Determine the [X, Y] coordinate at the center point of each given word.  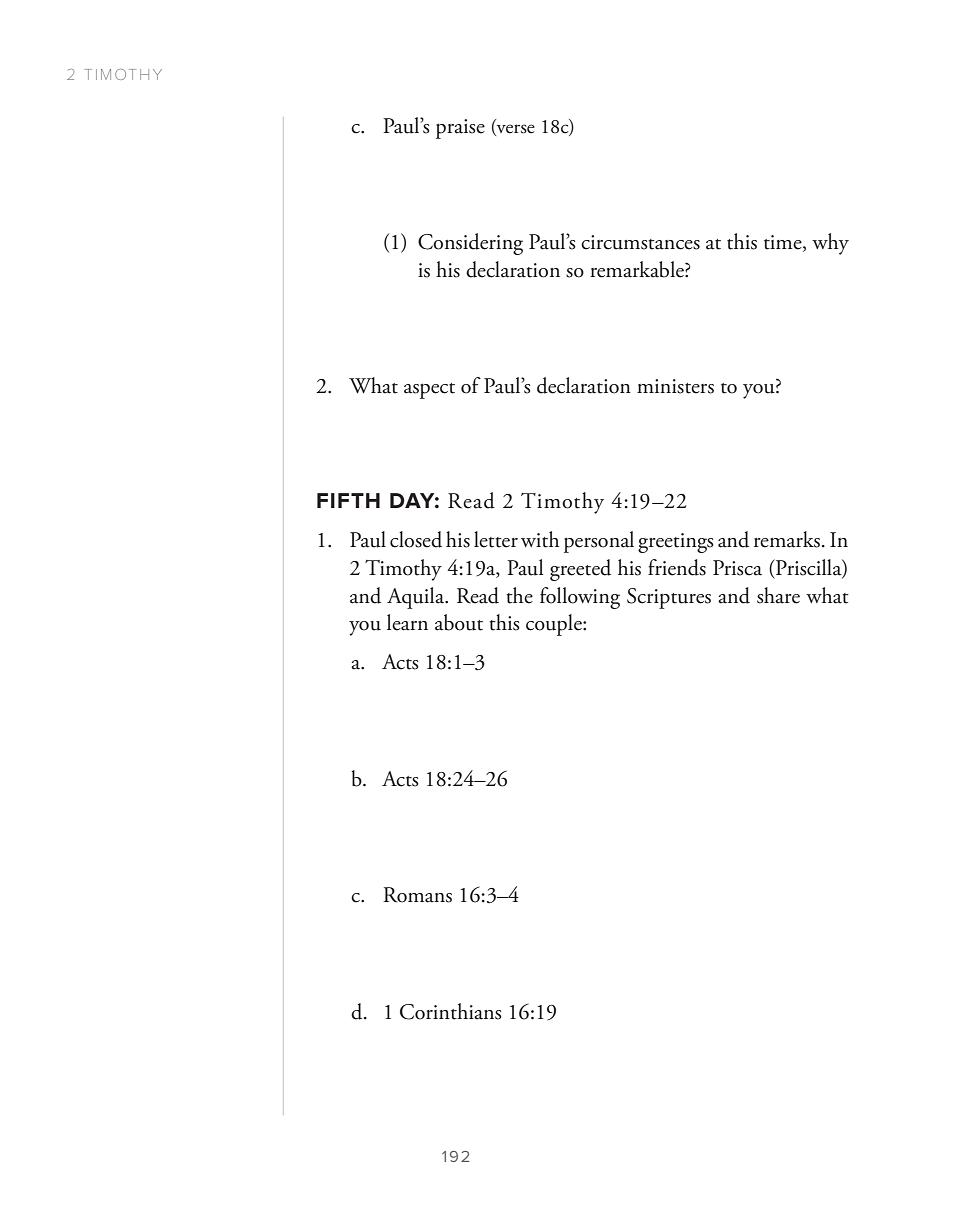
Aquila [417, 598]
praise [460, 129]
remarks [787, 539]
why [830, 244]
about [459, 622]
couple [555, 625]
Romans [417, 895]
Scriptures [669, 598]
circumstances [640, 242]
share [778, 595]
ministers [675, 386]
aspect [429, 391]
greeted [580, 570]
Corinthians [451, 1011]
